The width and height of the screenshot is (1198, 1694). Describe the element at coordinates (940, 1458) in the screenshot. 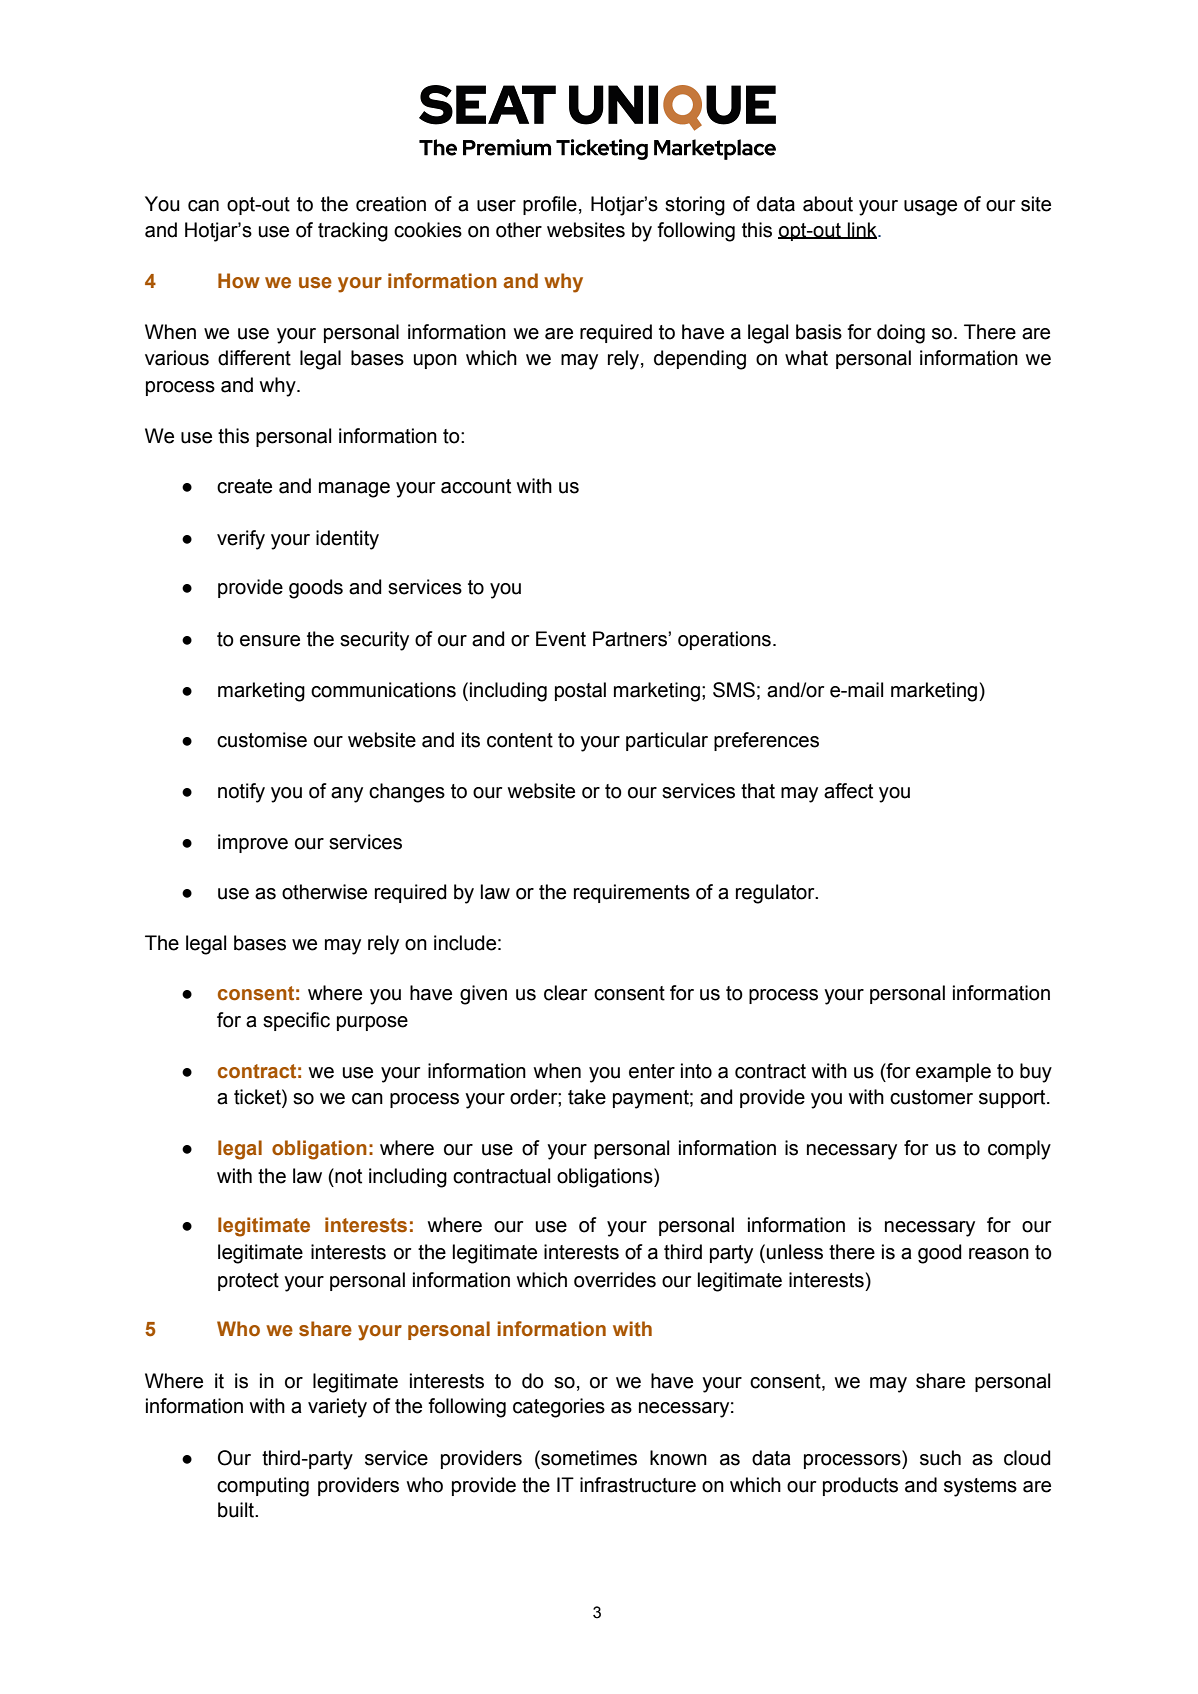

I see `such` at that location.
